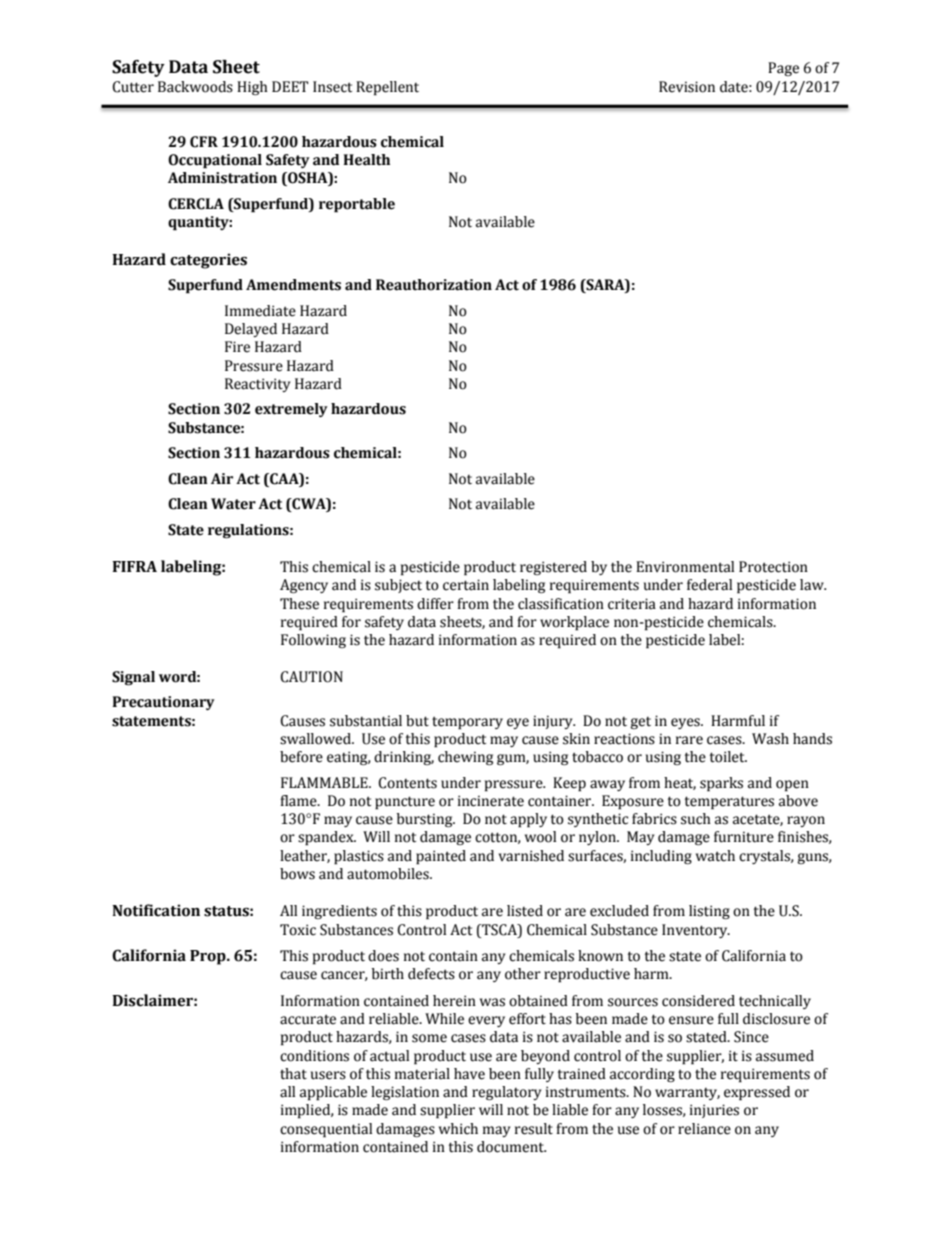  Describe the element at coordinates (387, 88) in the screenshot. I see `Repellent` at that location.
